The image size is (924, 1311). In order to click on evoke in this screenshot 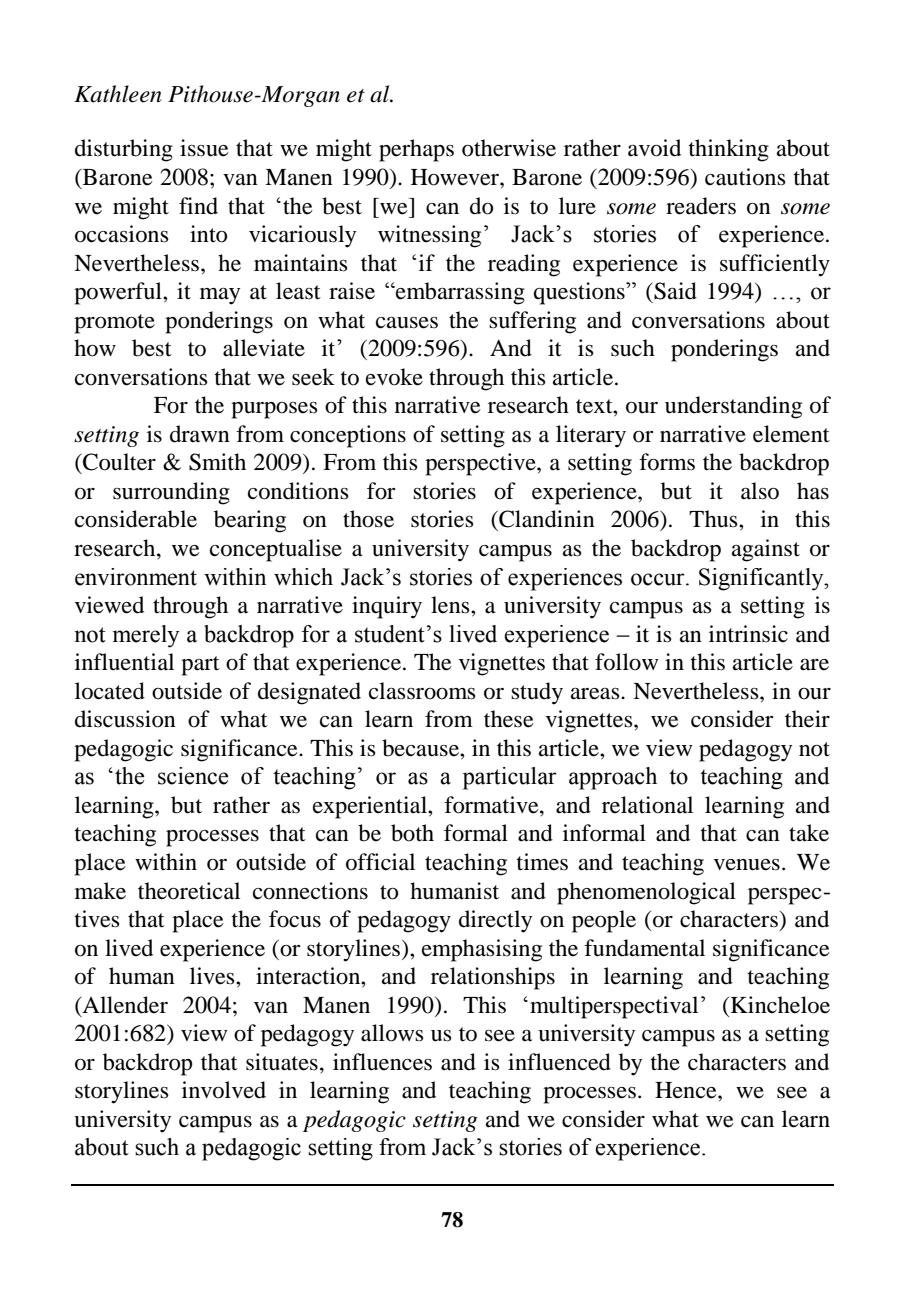, I will do `click(394, 377)`.
